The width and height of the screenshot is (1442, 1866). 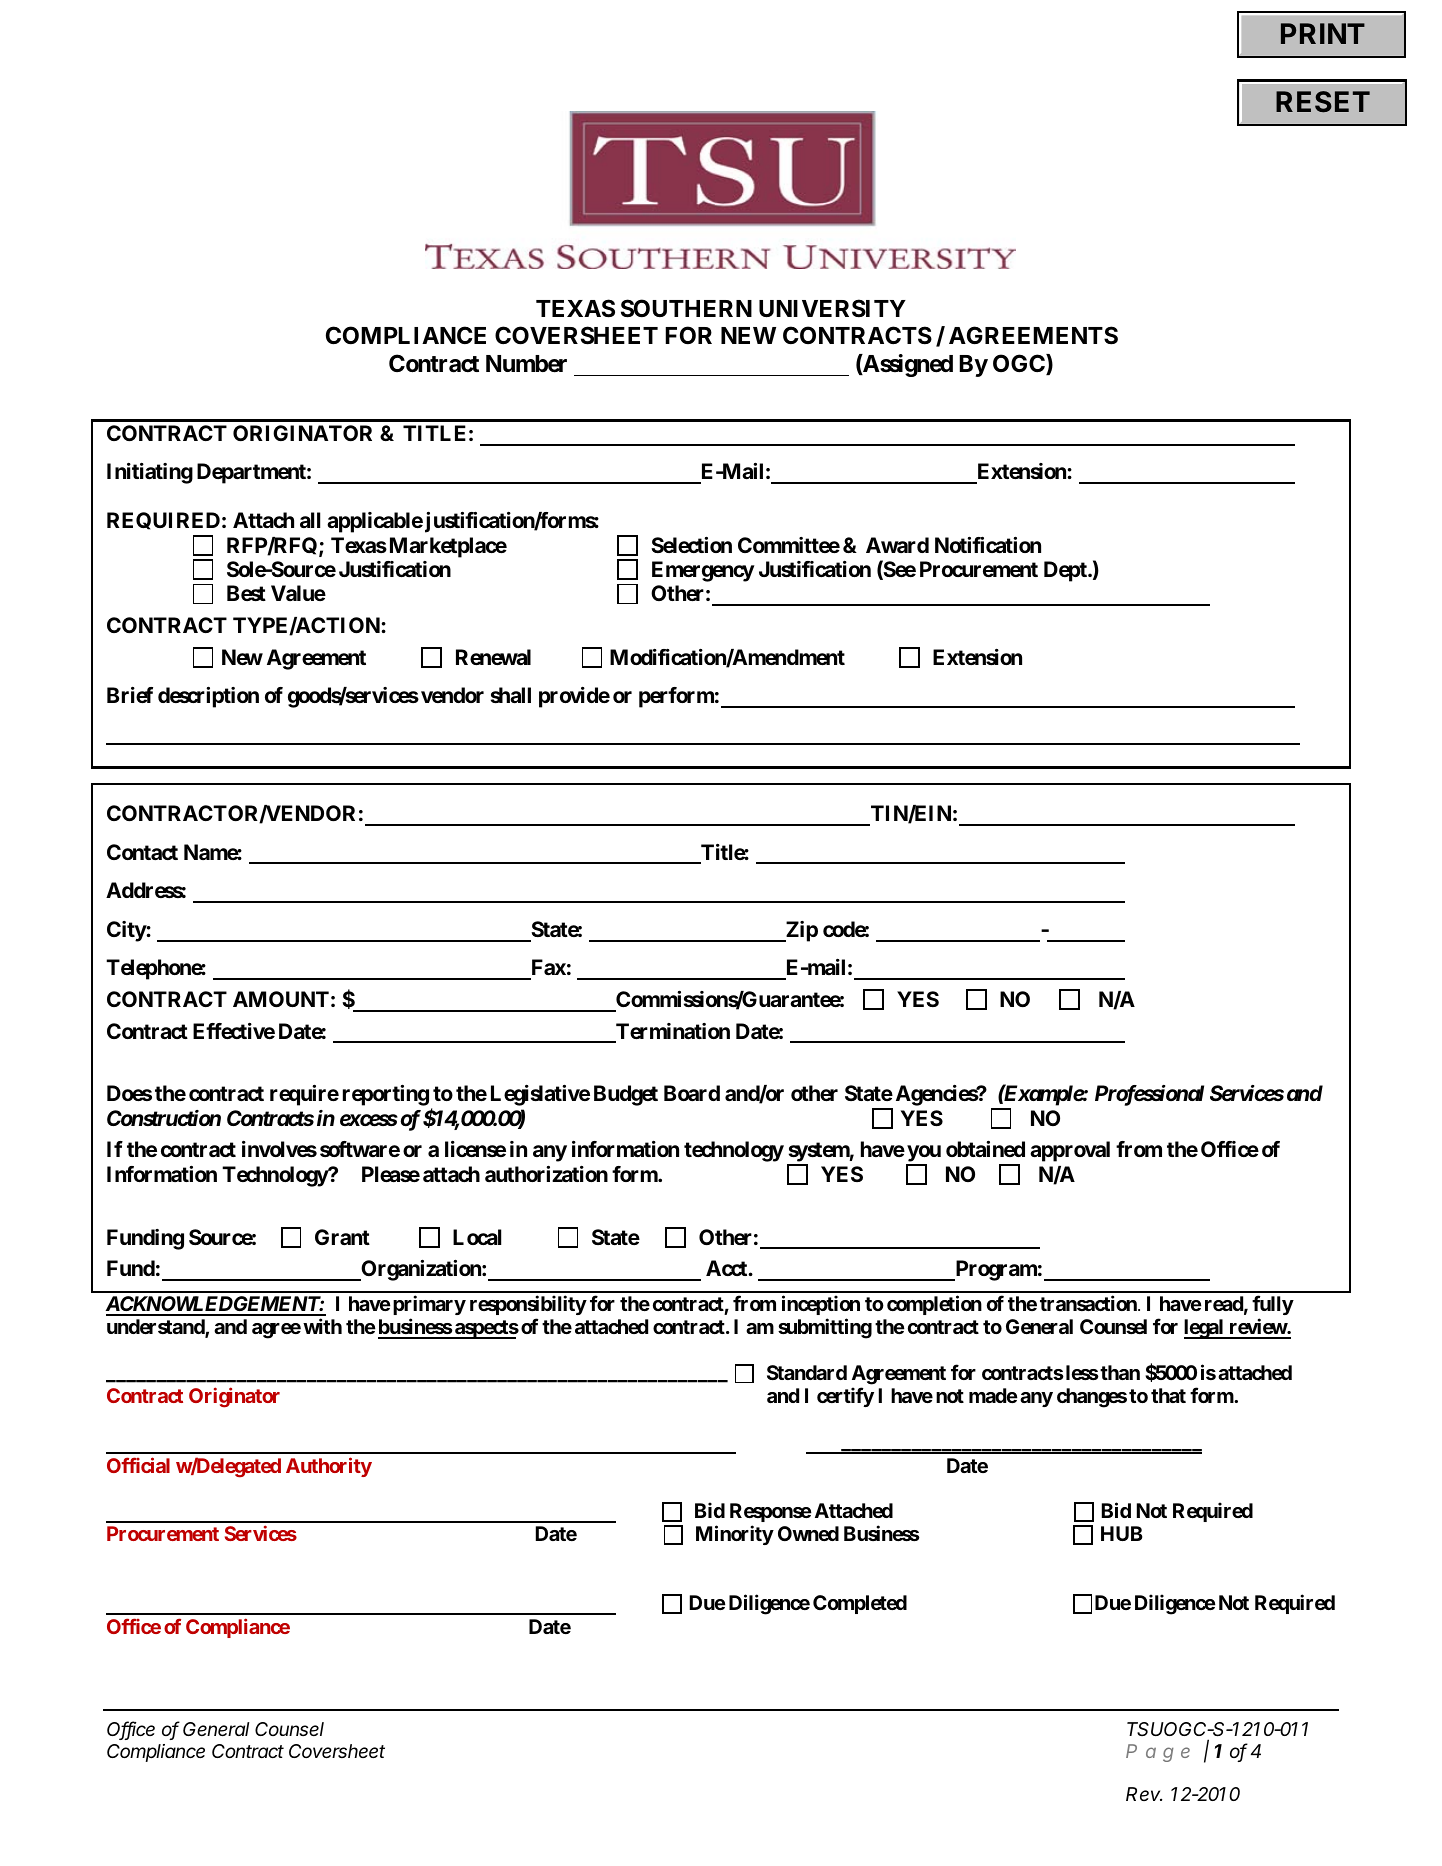 What do you see at coordinates (1149, 1095) in the screenshot?
I see `Professional` at bounding box center [1149, 1095].
